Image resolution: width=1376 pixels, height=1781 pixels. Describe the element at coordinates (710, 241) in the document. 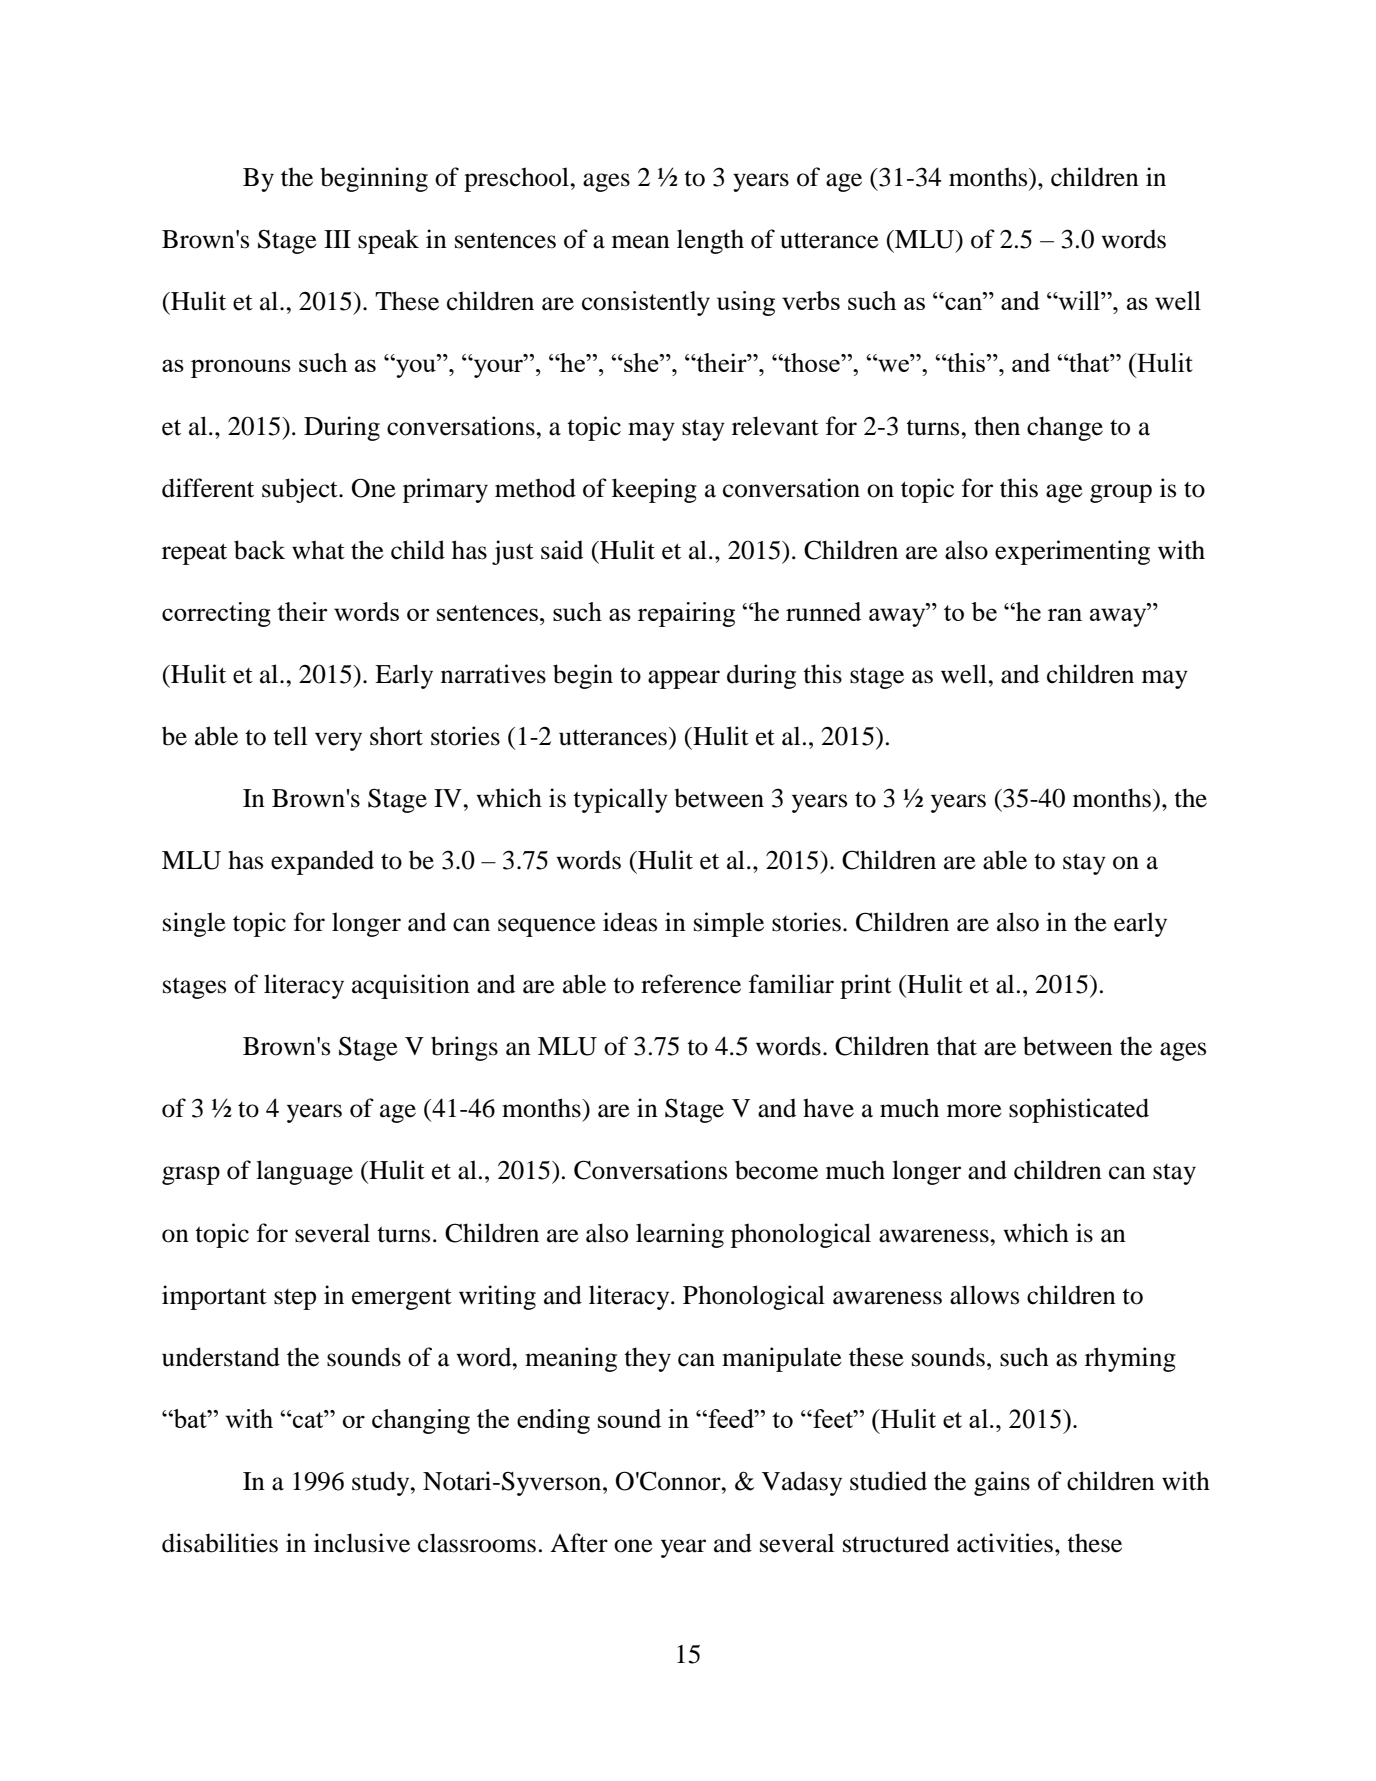

I see `length` at that location.
